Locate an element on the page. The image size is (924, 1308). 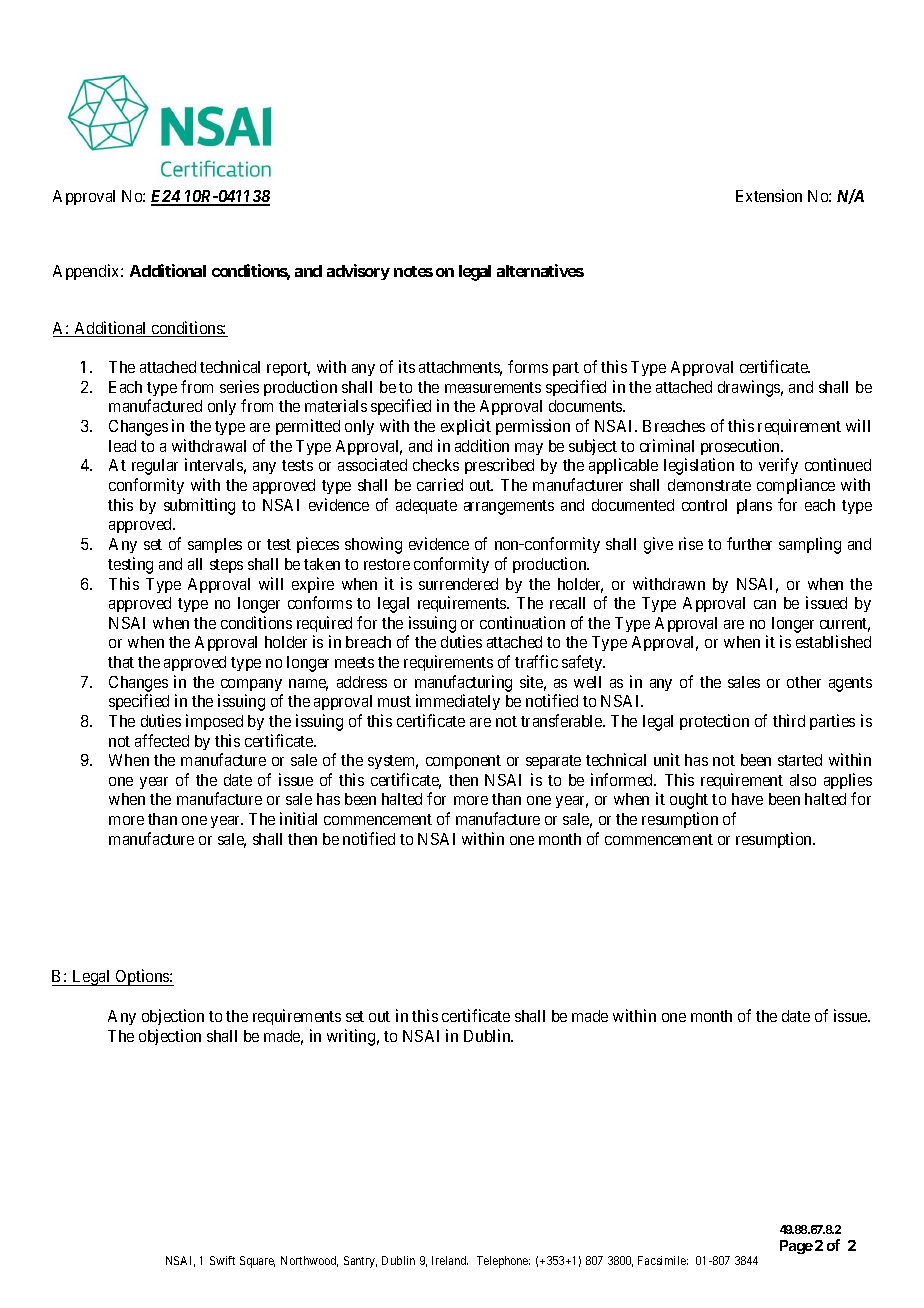
component is located at coordinates (463, 762).
